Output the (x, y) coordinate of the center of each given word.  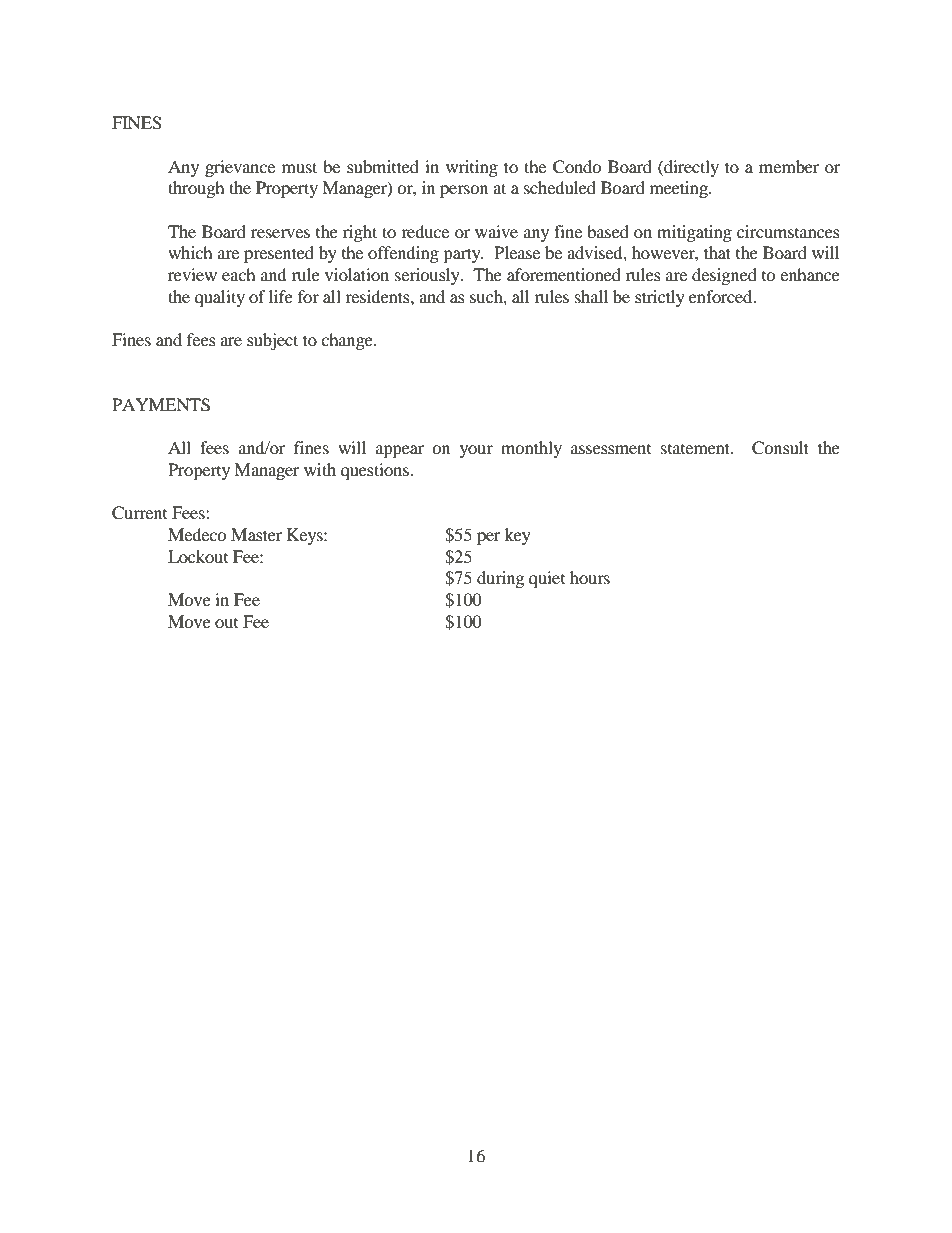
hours (590, 577)
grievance (240, 168)
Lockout (198, 556)
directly (690, 168)
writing (472, 168)
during (500, 579)
